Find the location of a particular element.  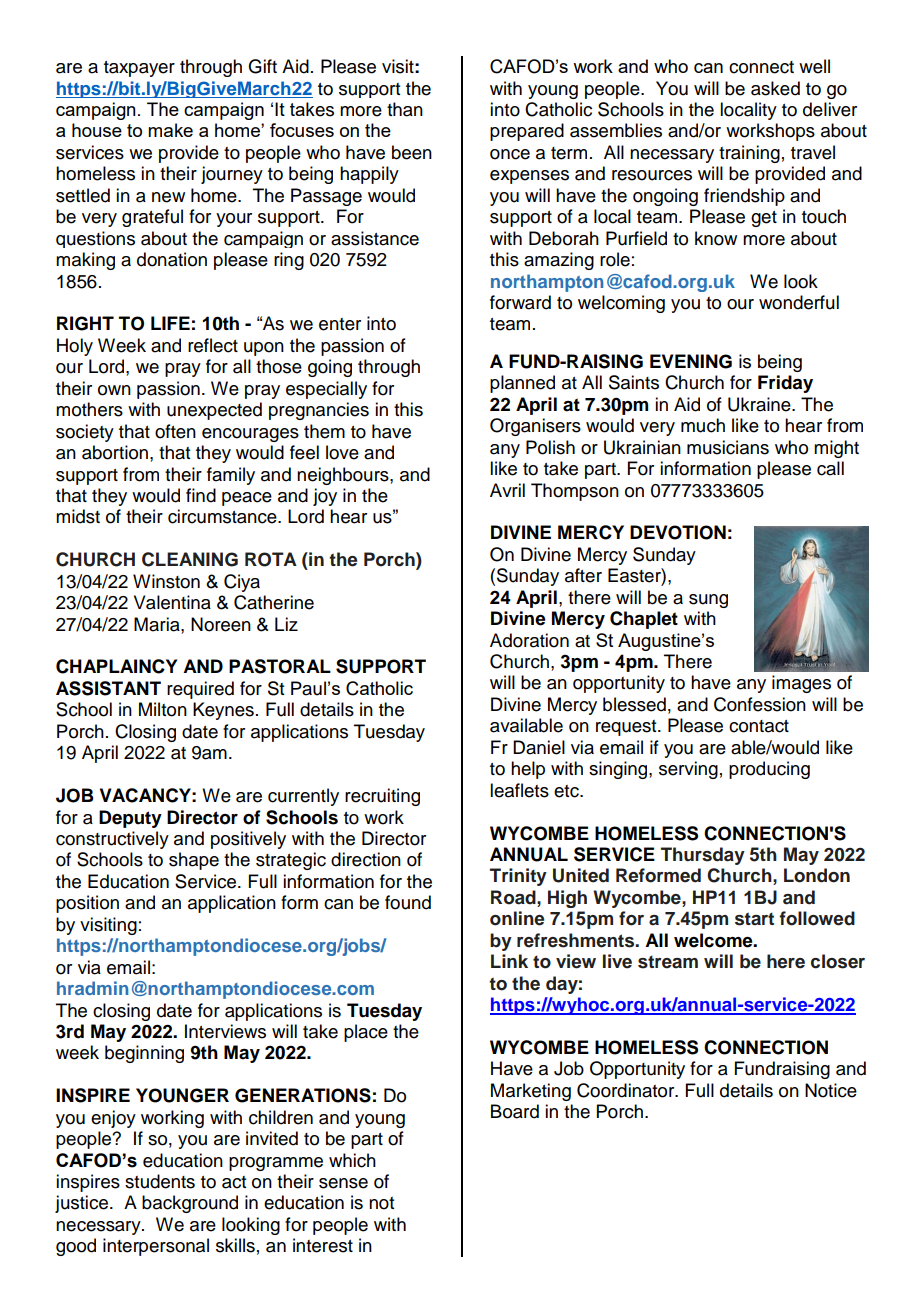

DEVOTION is located at coordinates (678, 532).
